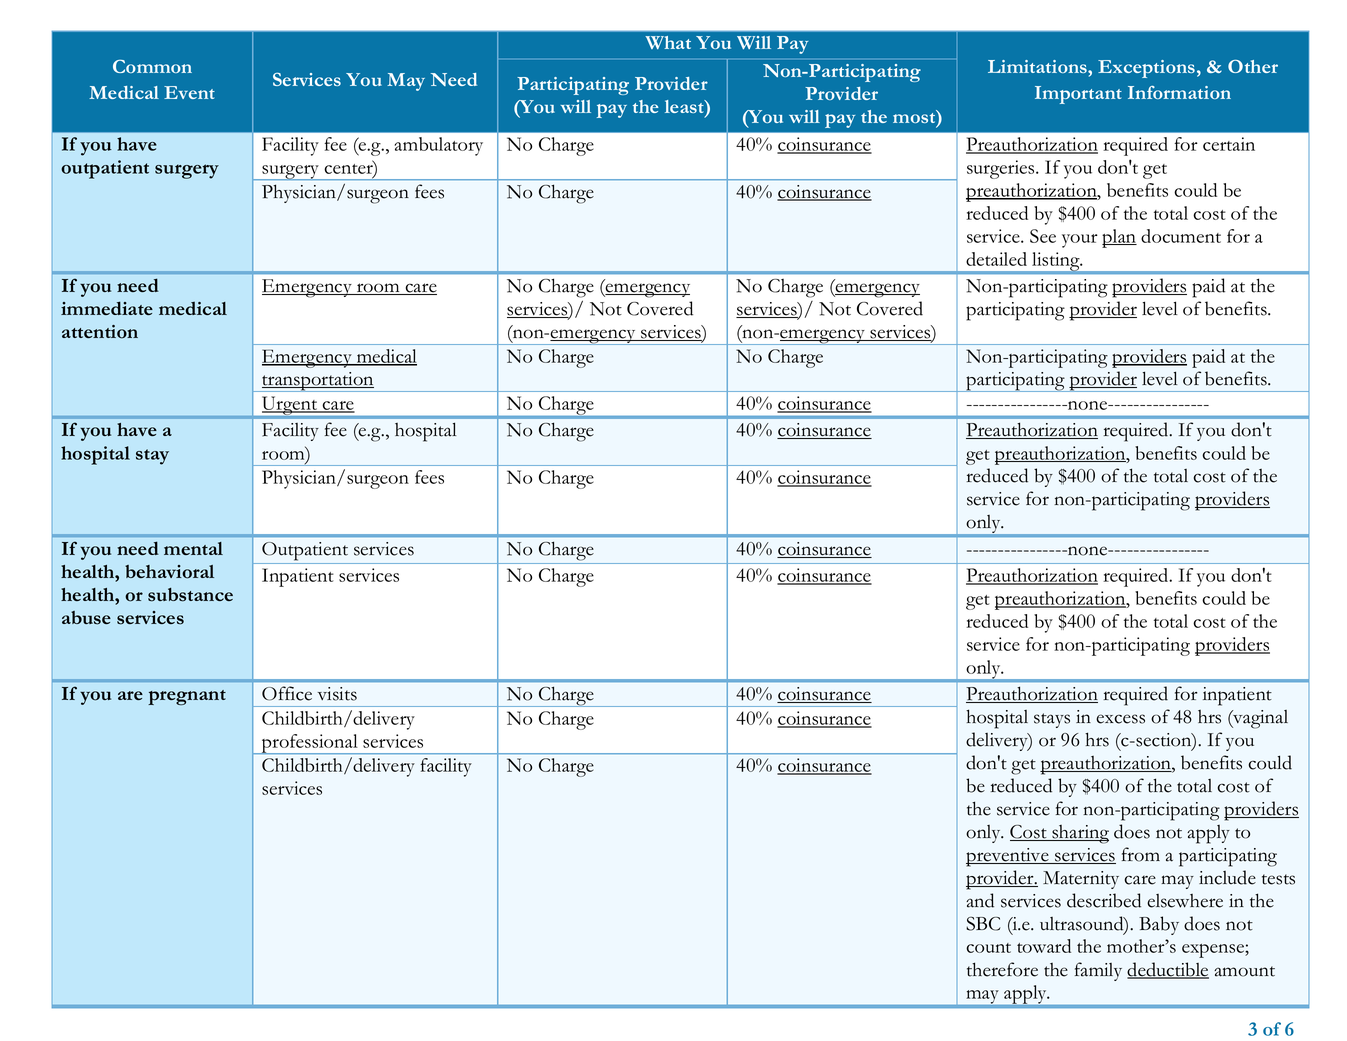 The height and width of the screenshot is (1041, 1347). I want to click on plan, so click(1119, 238).
